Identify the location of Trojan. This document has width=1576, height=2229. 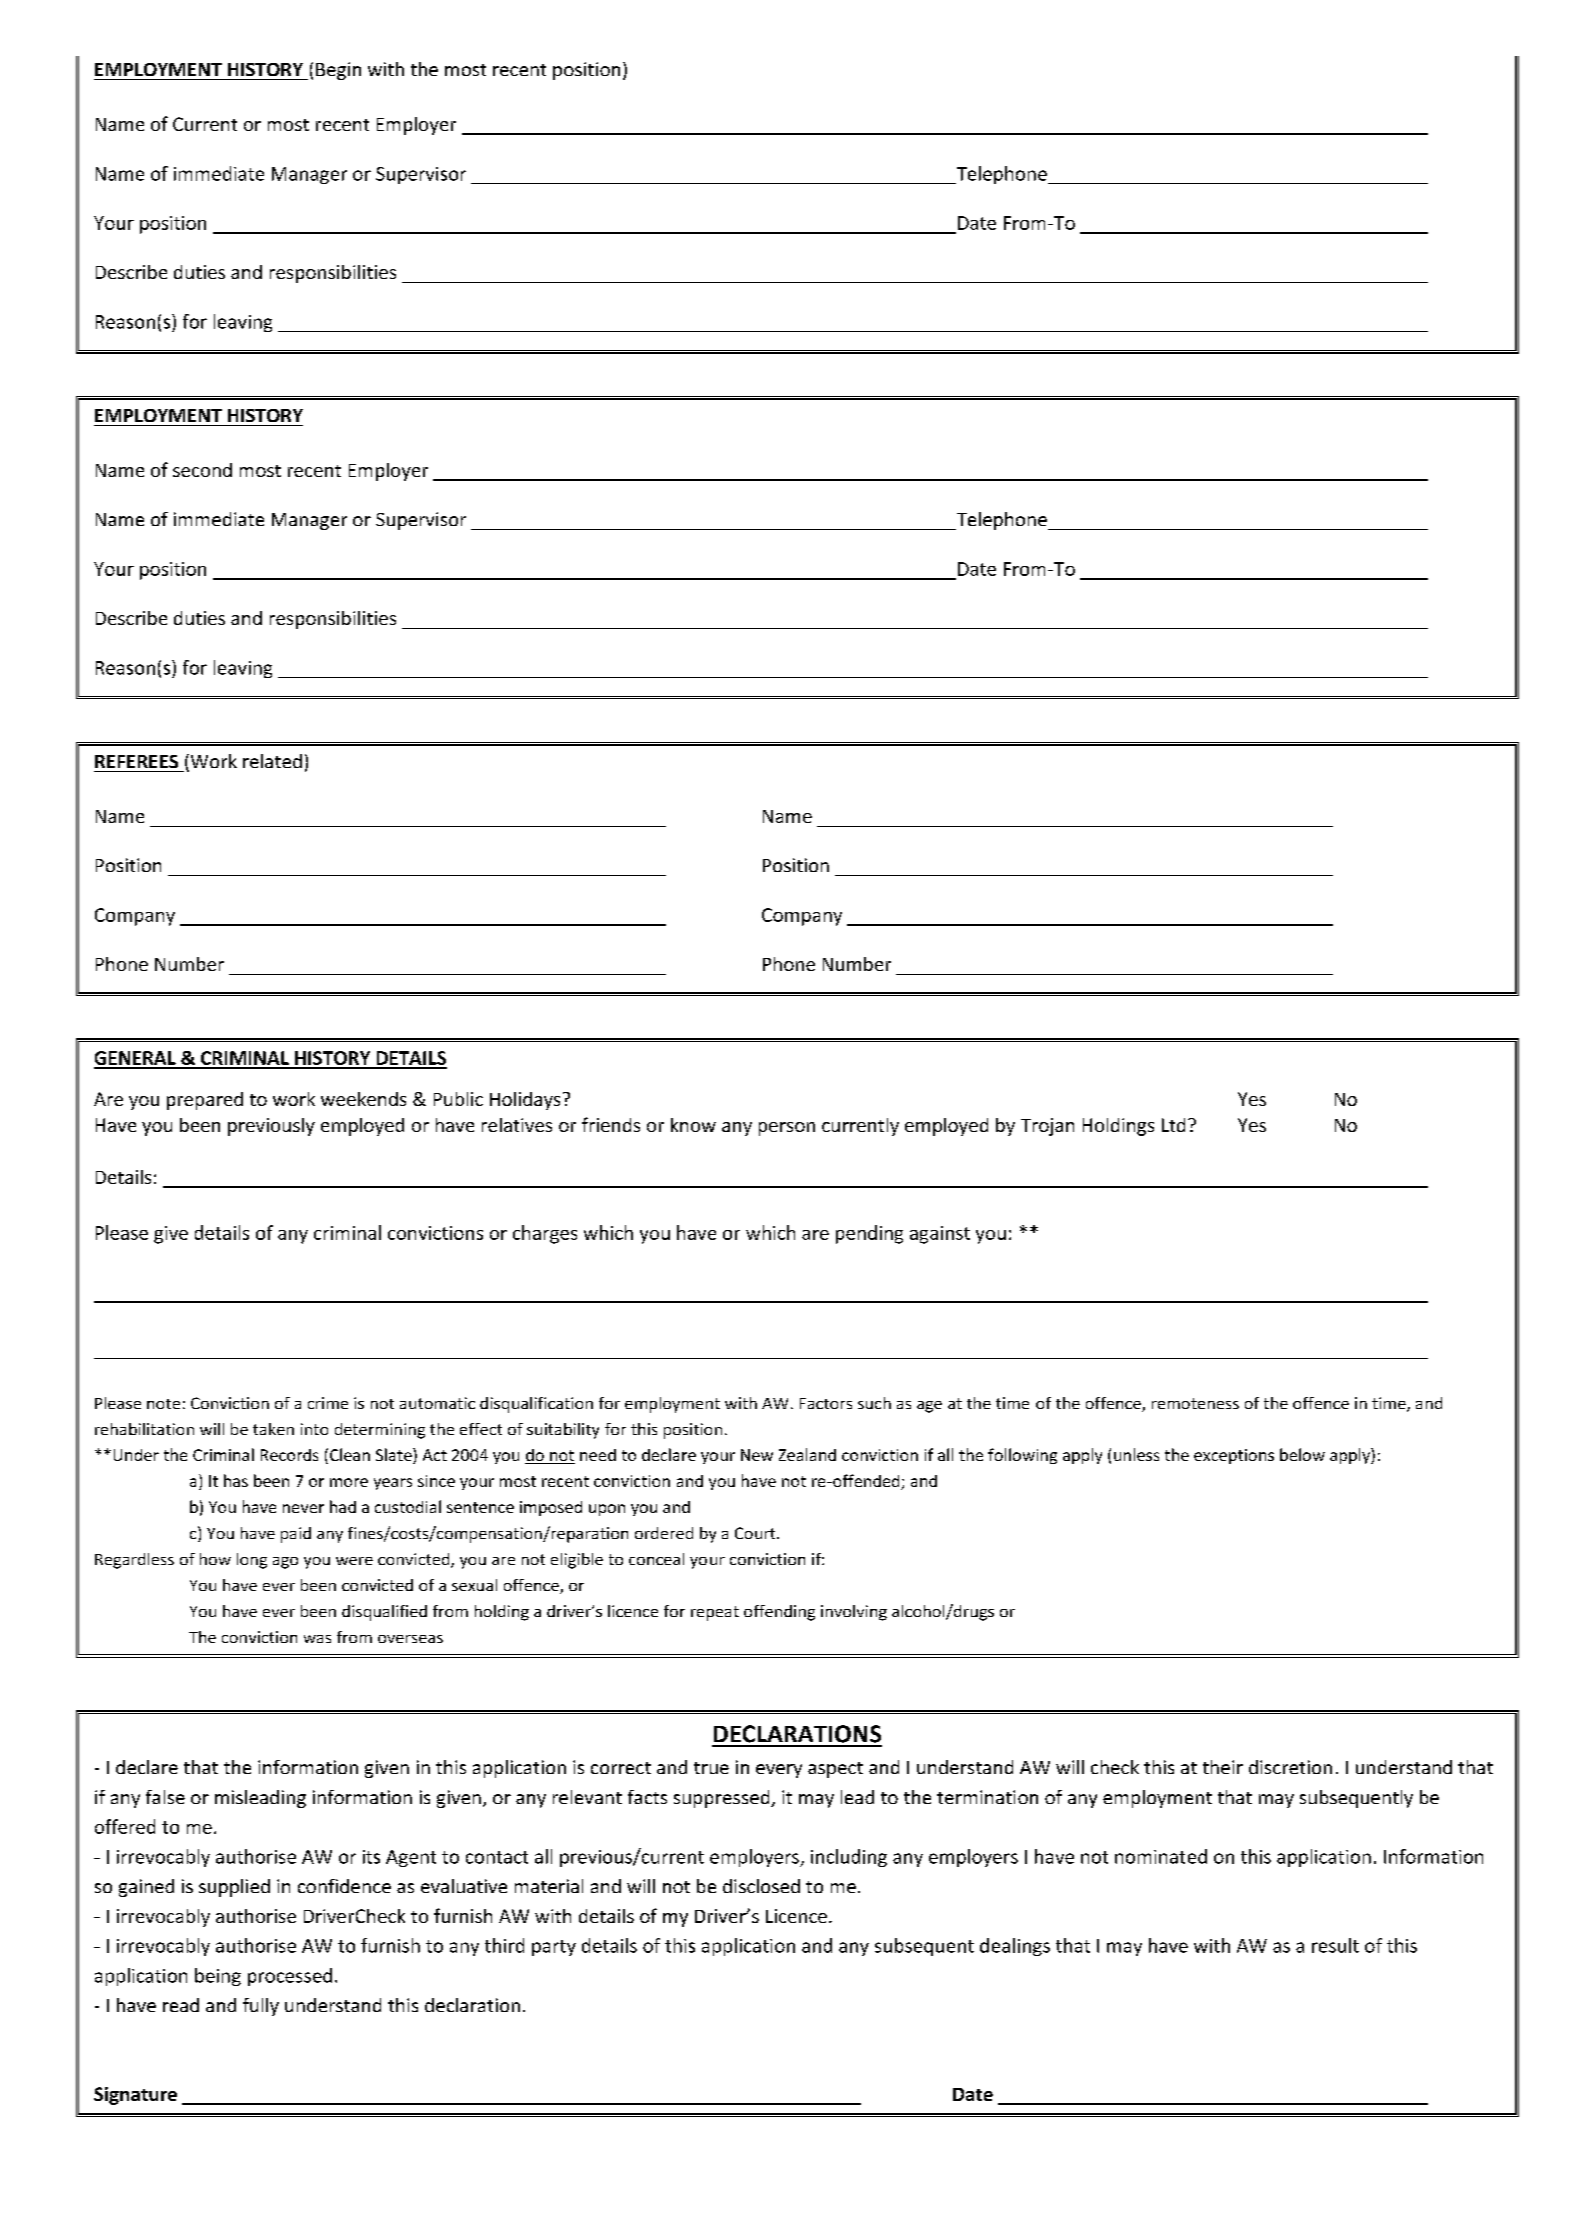
(1047, 1127).
